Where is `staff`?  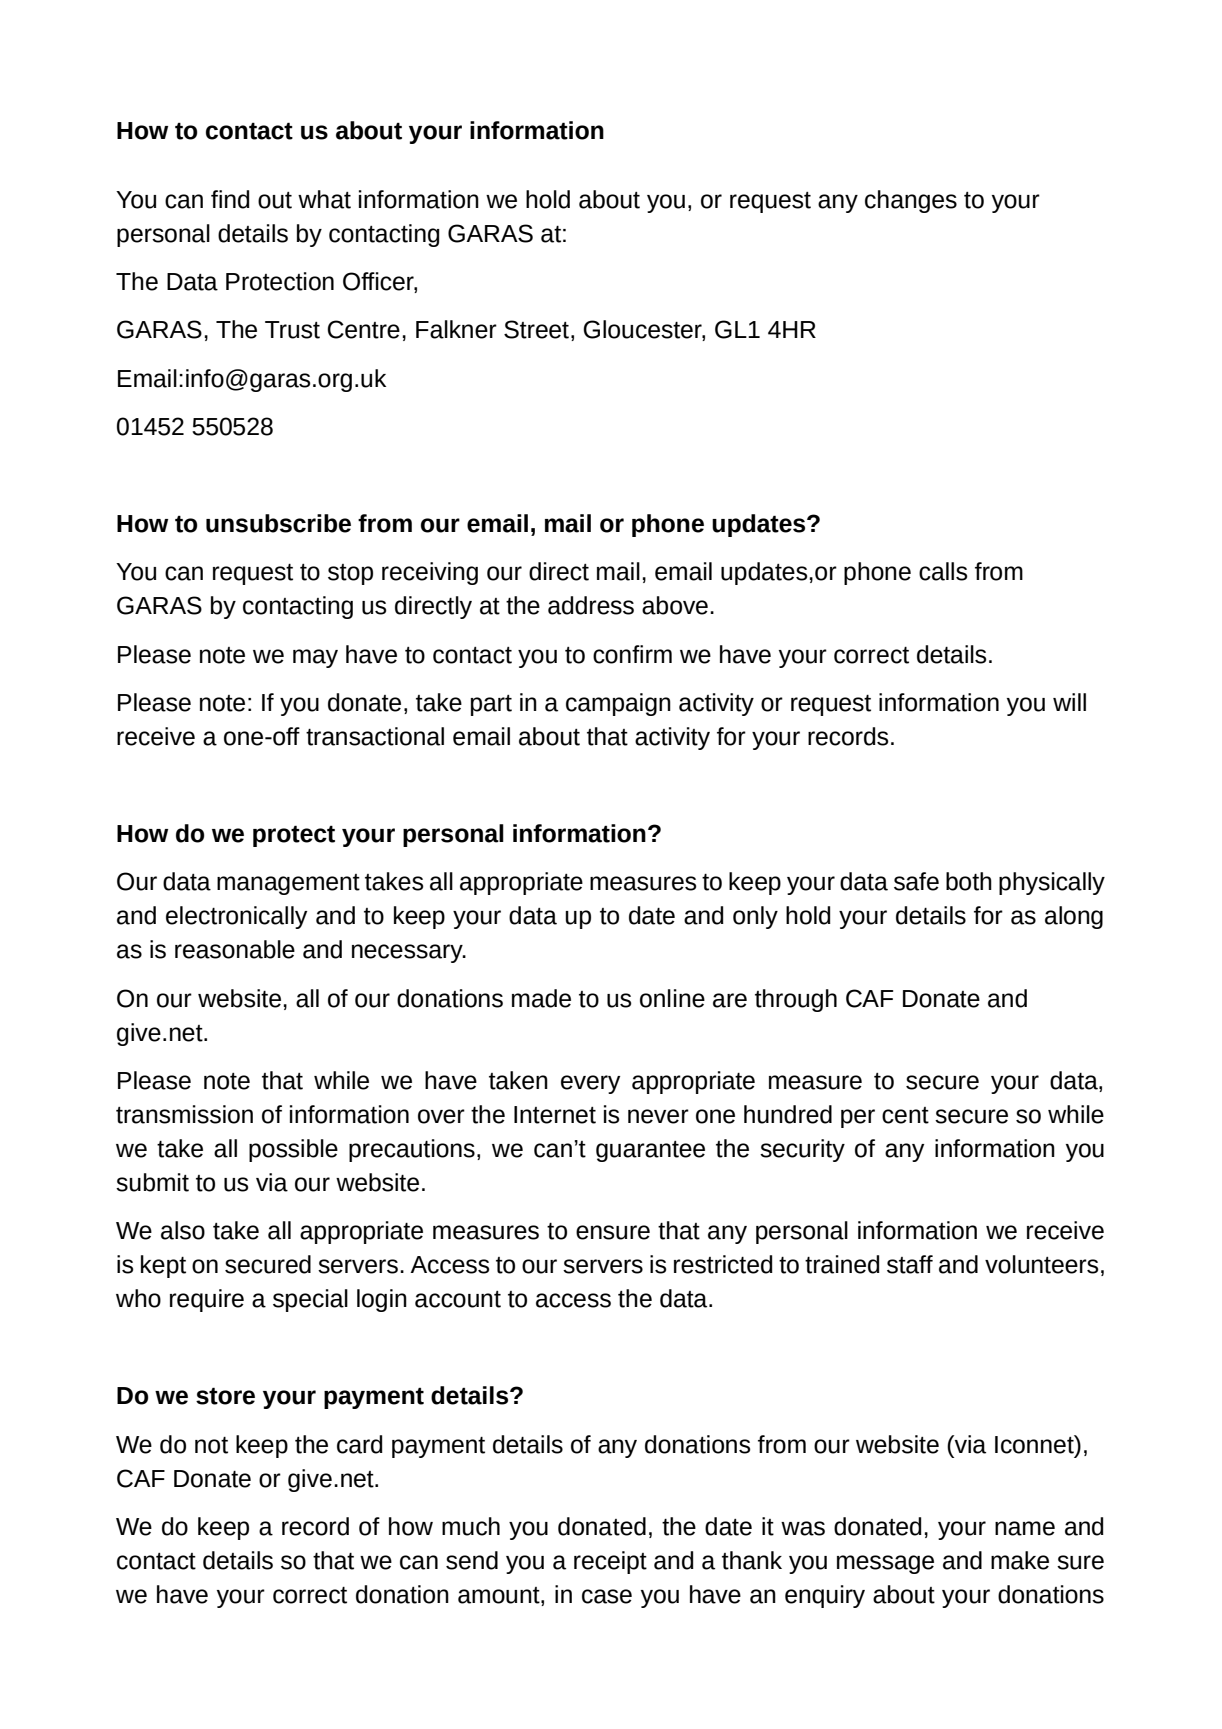
staff is located at coordinates (910, 1264).
